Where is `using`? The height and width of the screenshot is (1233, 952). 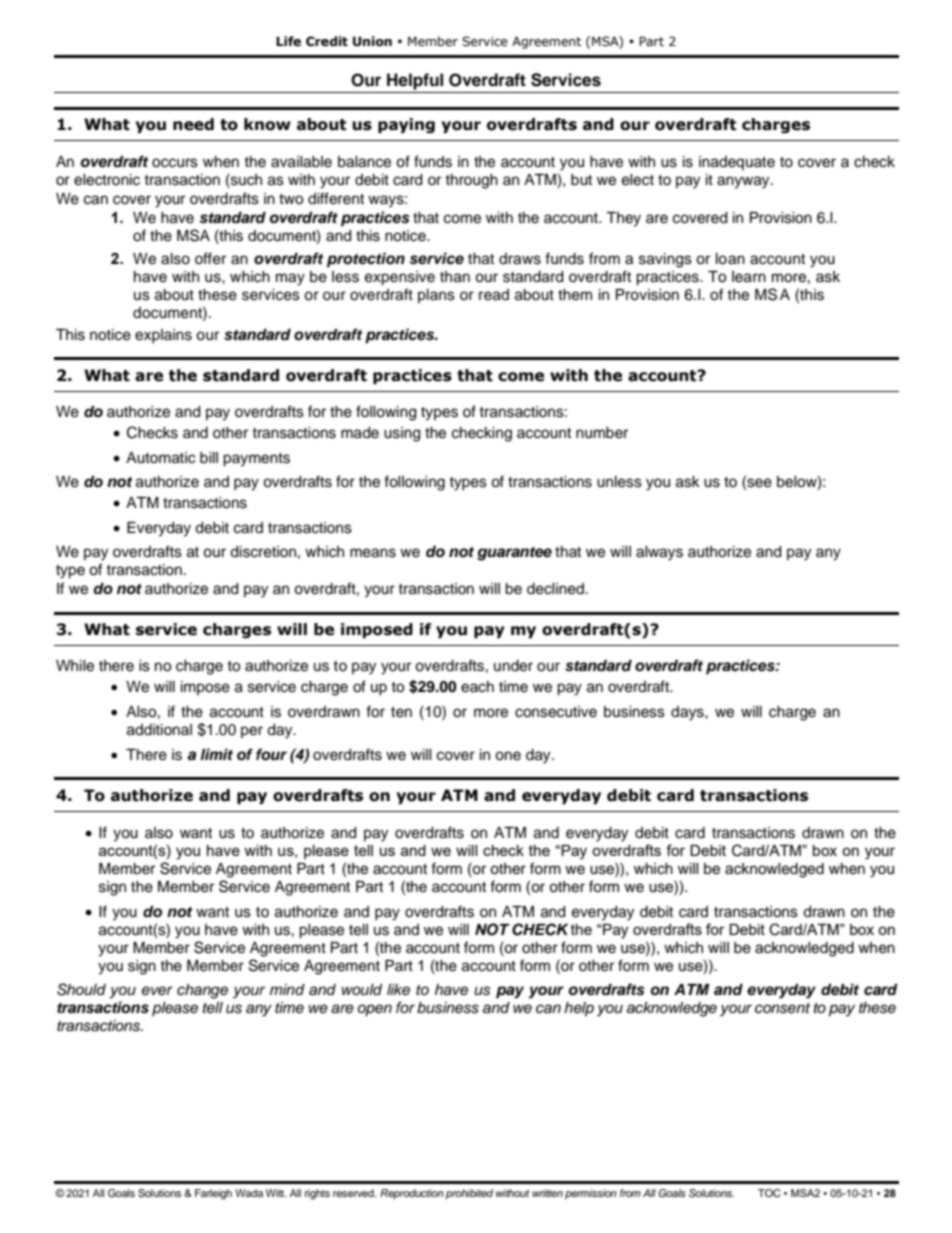
using is located at coordinates (402, 434).
